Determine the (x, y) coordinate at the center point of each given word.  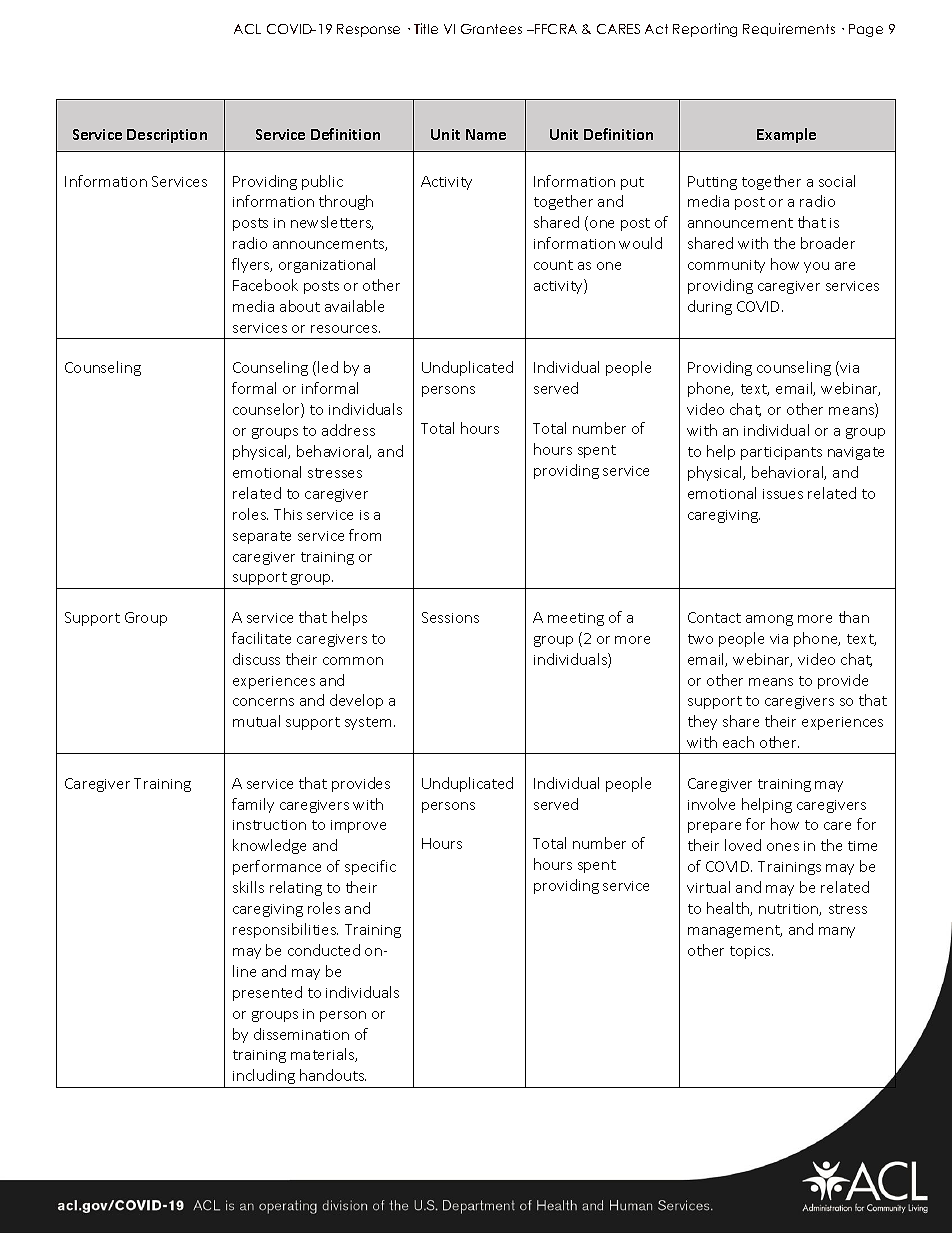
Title (426, 28)
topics (751, 952)
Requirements (789, 29)
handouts (333, 1075)
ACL (247, 29)
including (264, 1076)
